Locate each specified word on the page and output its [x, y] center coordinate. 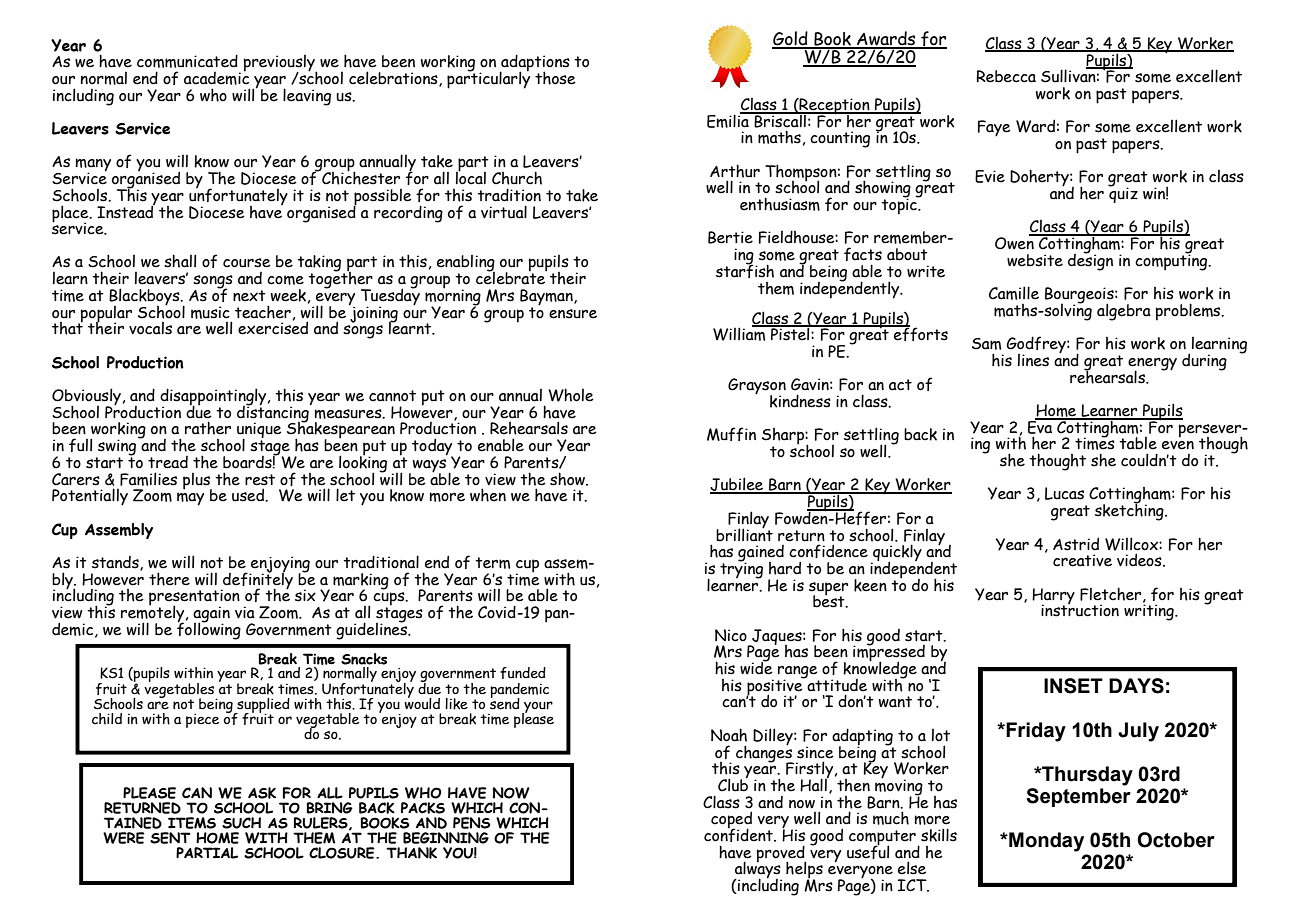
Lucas [1064, 493]
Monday [1045, 842]
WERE [124, 838]
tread [168, 462]
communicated [187, 61]
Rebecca [1006, 76]
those [555, 78]
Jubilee [738, 485]
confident [739, 834]
